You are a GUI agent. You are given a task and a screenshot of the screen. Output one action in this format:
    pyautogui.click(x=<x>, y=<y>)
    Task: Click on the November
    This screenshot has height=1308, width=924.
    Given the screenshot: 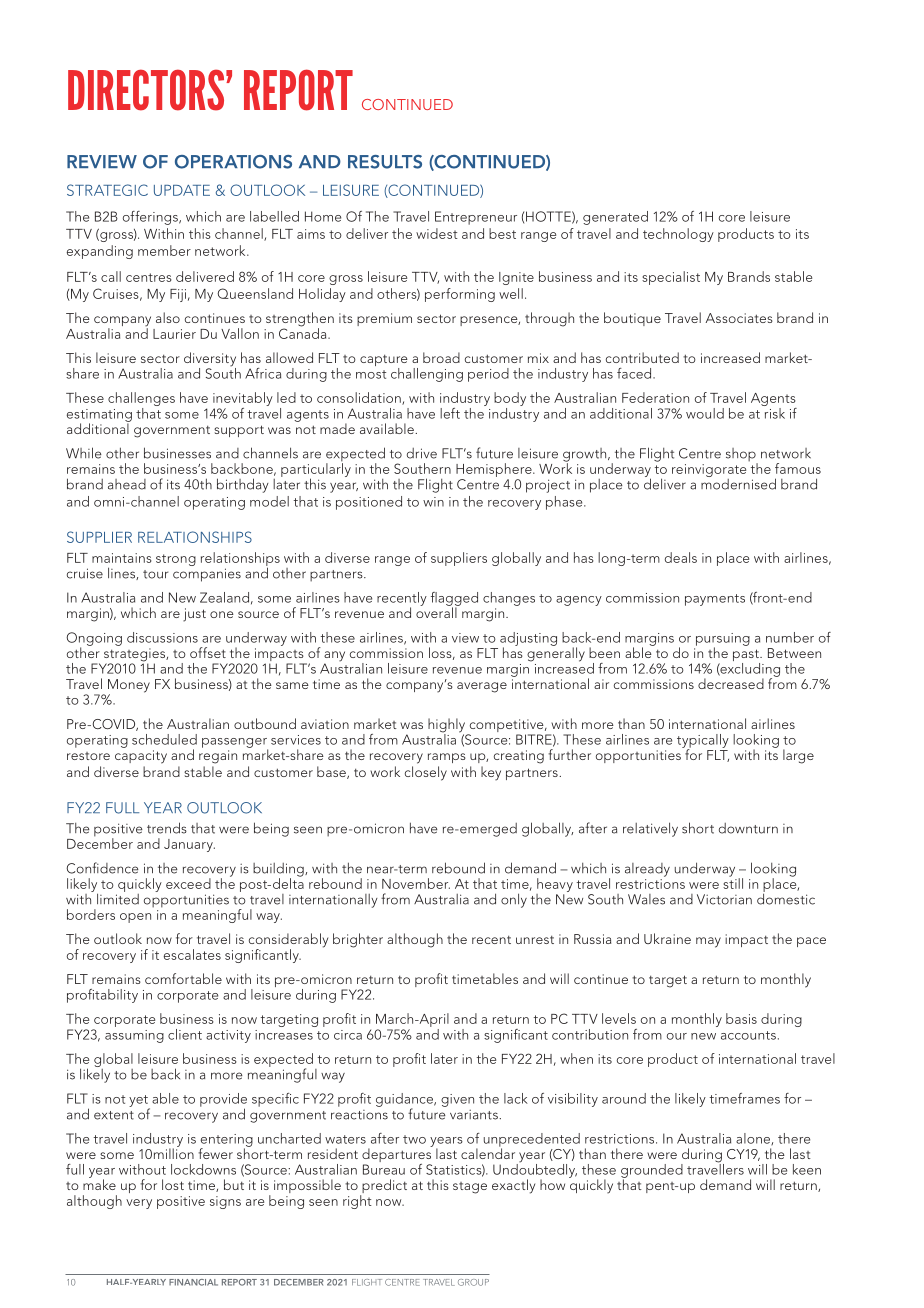 What is the action you would take?
    pyautogui.click(x=416, y=883)
